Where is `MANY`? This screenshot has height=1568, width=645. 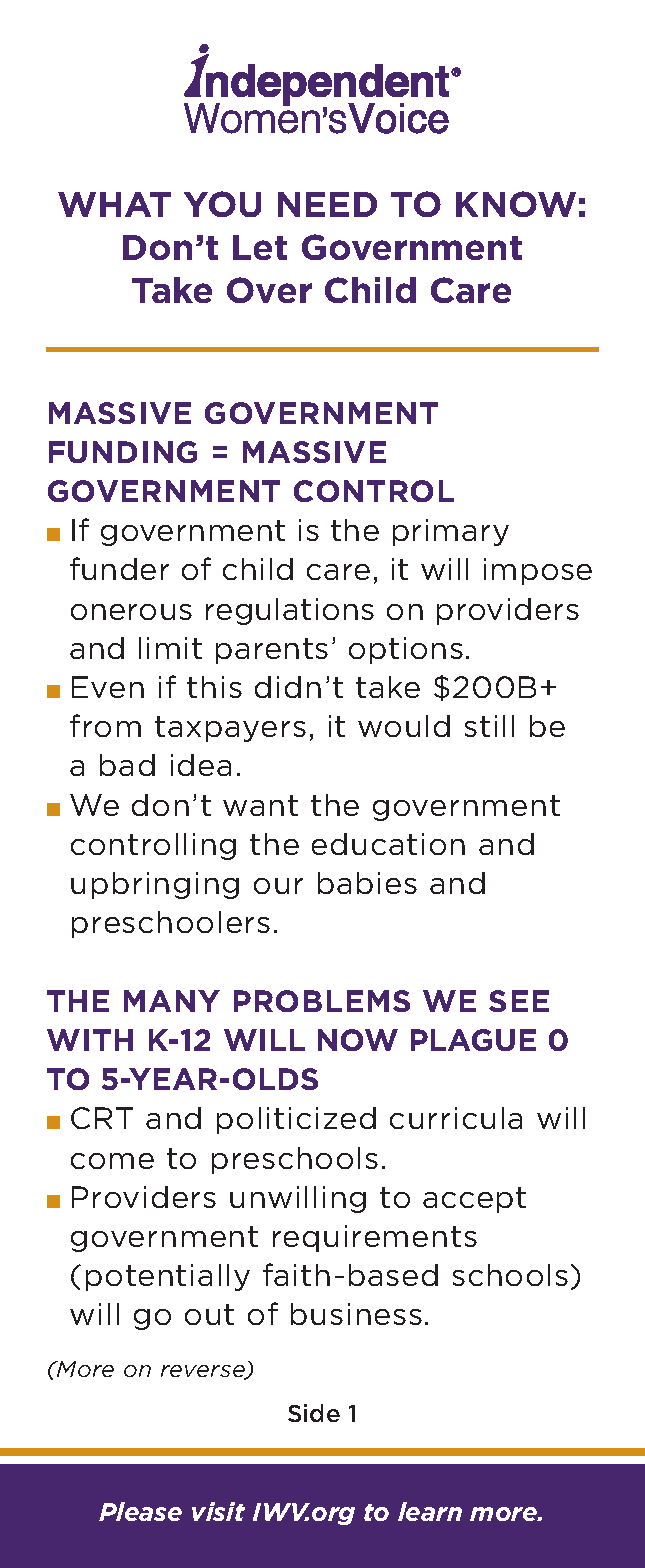
MANY is located at coordinates (172, 1001).
